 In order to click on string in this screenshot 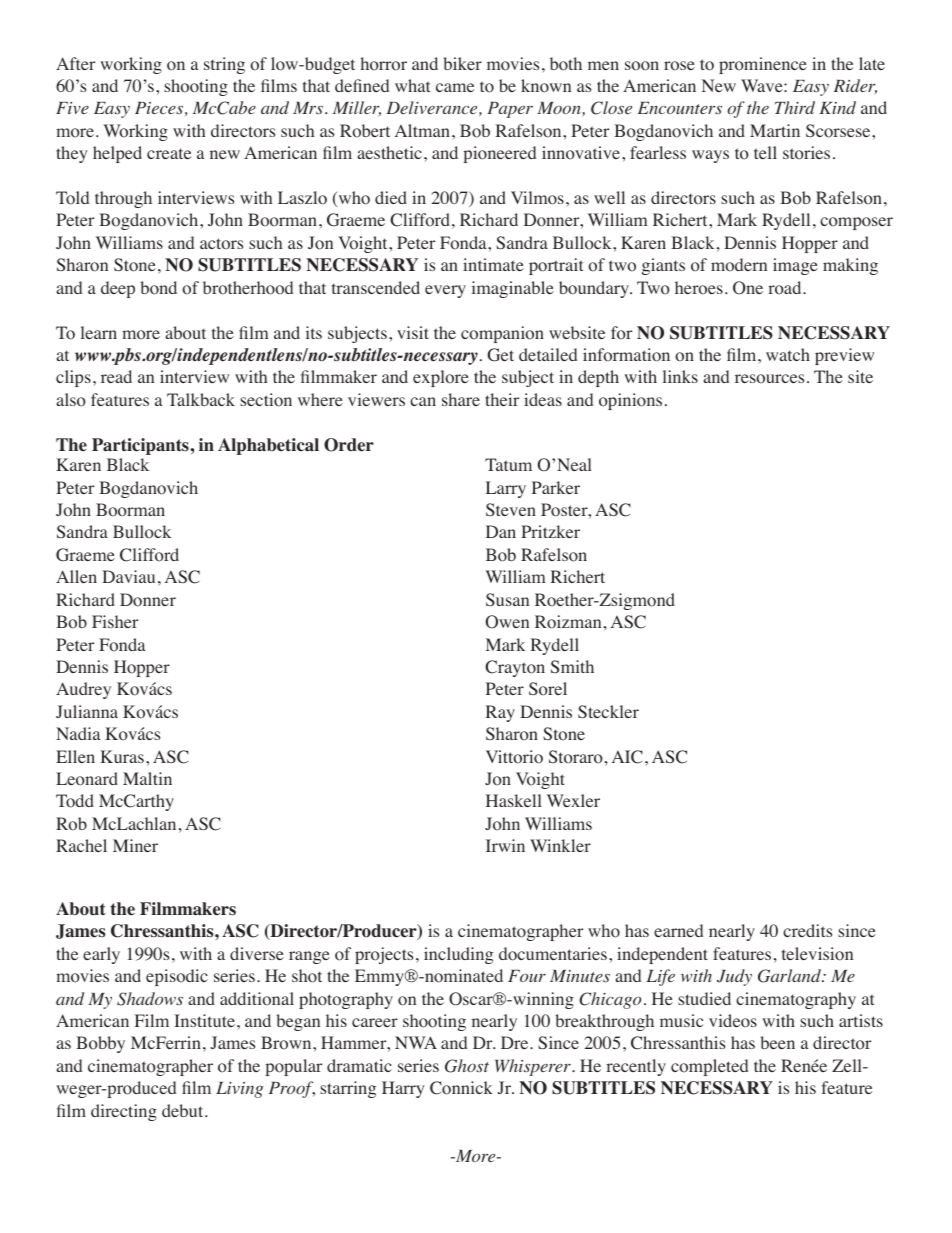, I will do `click(224, 65)`.
